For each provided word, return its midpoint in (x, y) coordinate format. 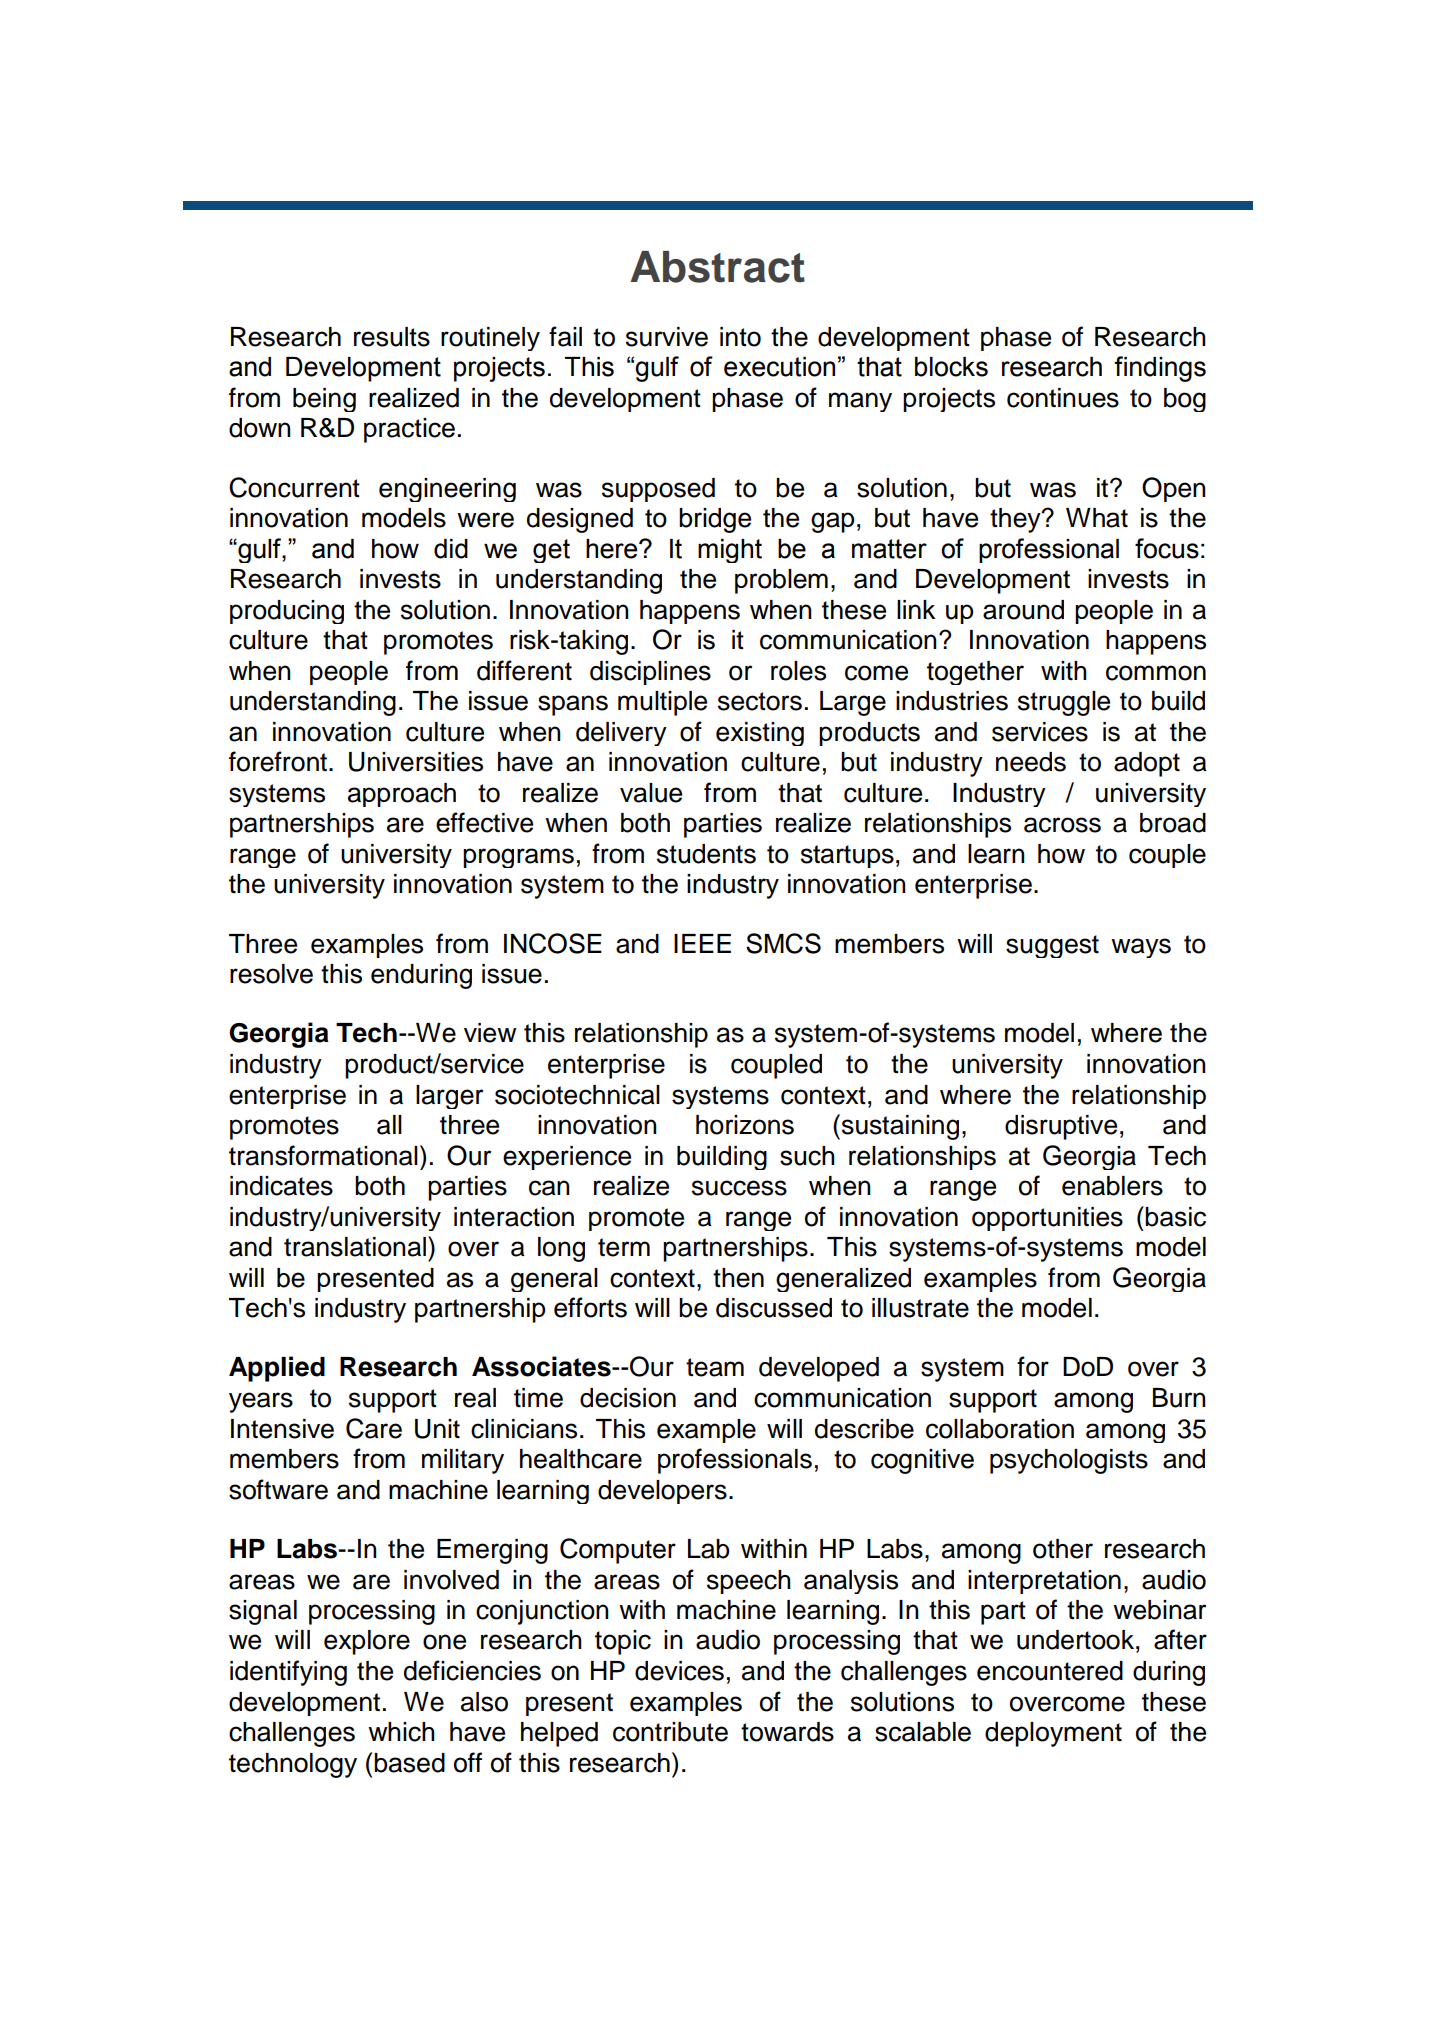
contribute (670, 1732)
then (738, 1278)
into (740, 337)
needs (1031, 762)
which (401, 1732)
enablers (1112, 1186)
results (392, 337)
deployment (1053, 1734)
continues (1063, 398)
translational (355, 1247)
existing (760, 734)
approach (402, 795)
